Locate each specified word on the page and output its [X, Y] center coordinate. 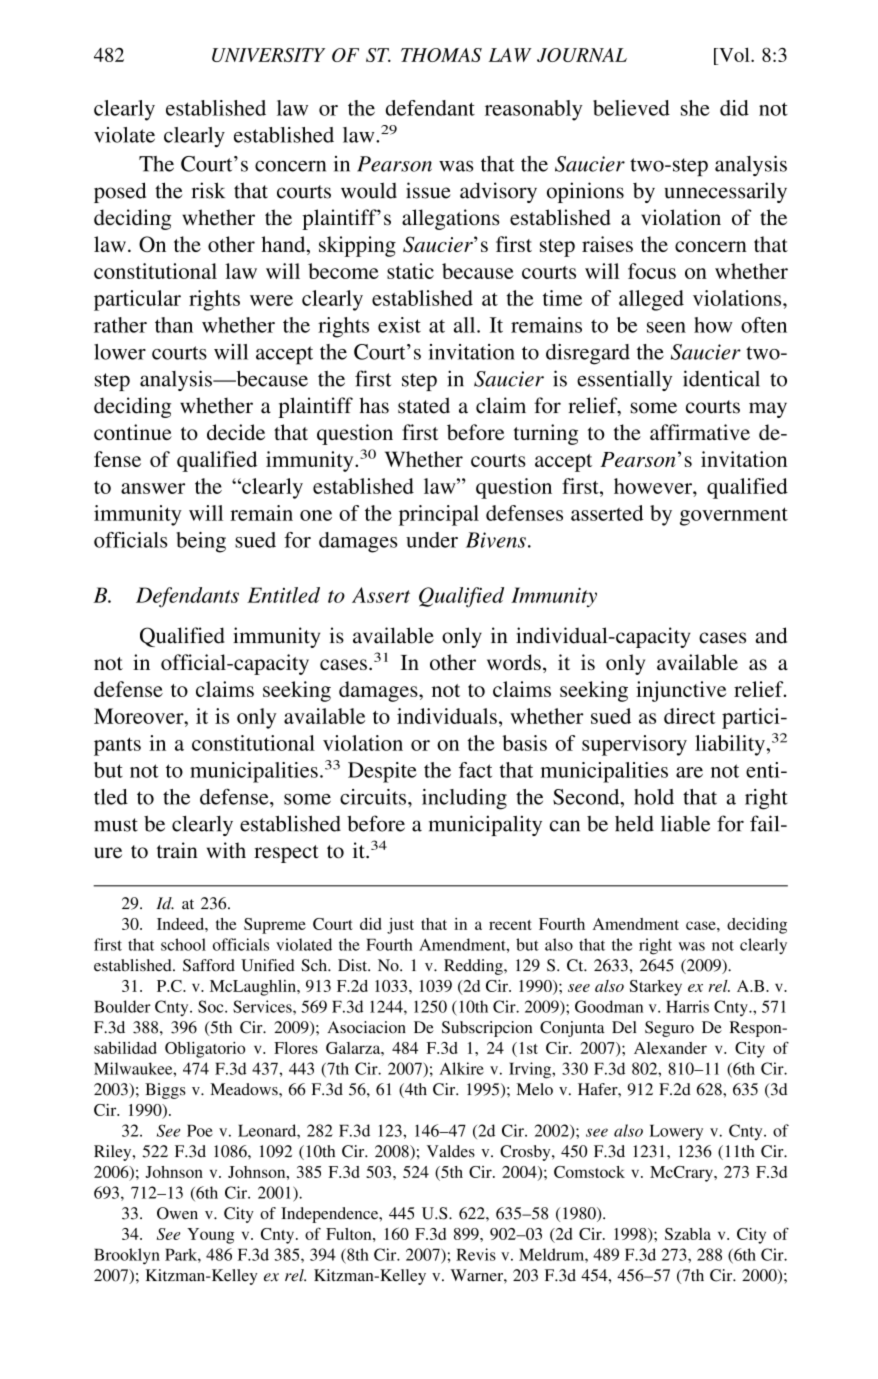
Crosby [526, 1153]
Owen [177, 1213]
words [514, 662]
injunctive [681, 691]
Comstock [589, 1172]
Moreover [140, 716]
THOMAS [441, 55]
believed [631, 108]
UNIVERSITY [268, 55]
